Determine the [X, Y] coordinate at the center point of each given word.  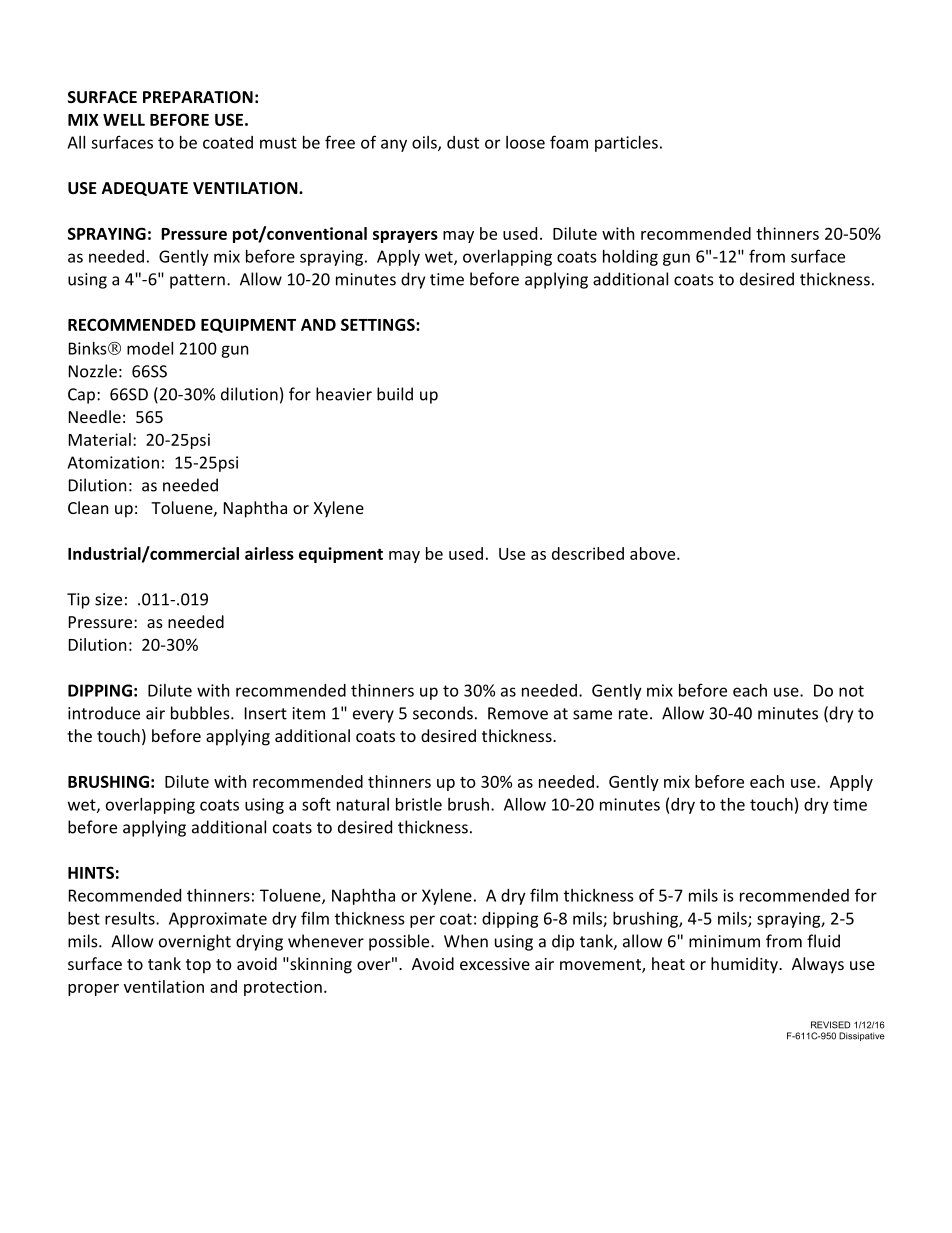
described [588, 553]
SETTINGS [379, 324]
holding [630, 258]
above [654, 553]
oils [425, 143]
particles [626, 144]
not [851, 691]
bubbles [201, 713]
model [150, 348]
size [108, 599]
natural [363, 804]
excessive [495, 964]
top [198, 966]
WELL [124, 120]
